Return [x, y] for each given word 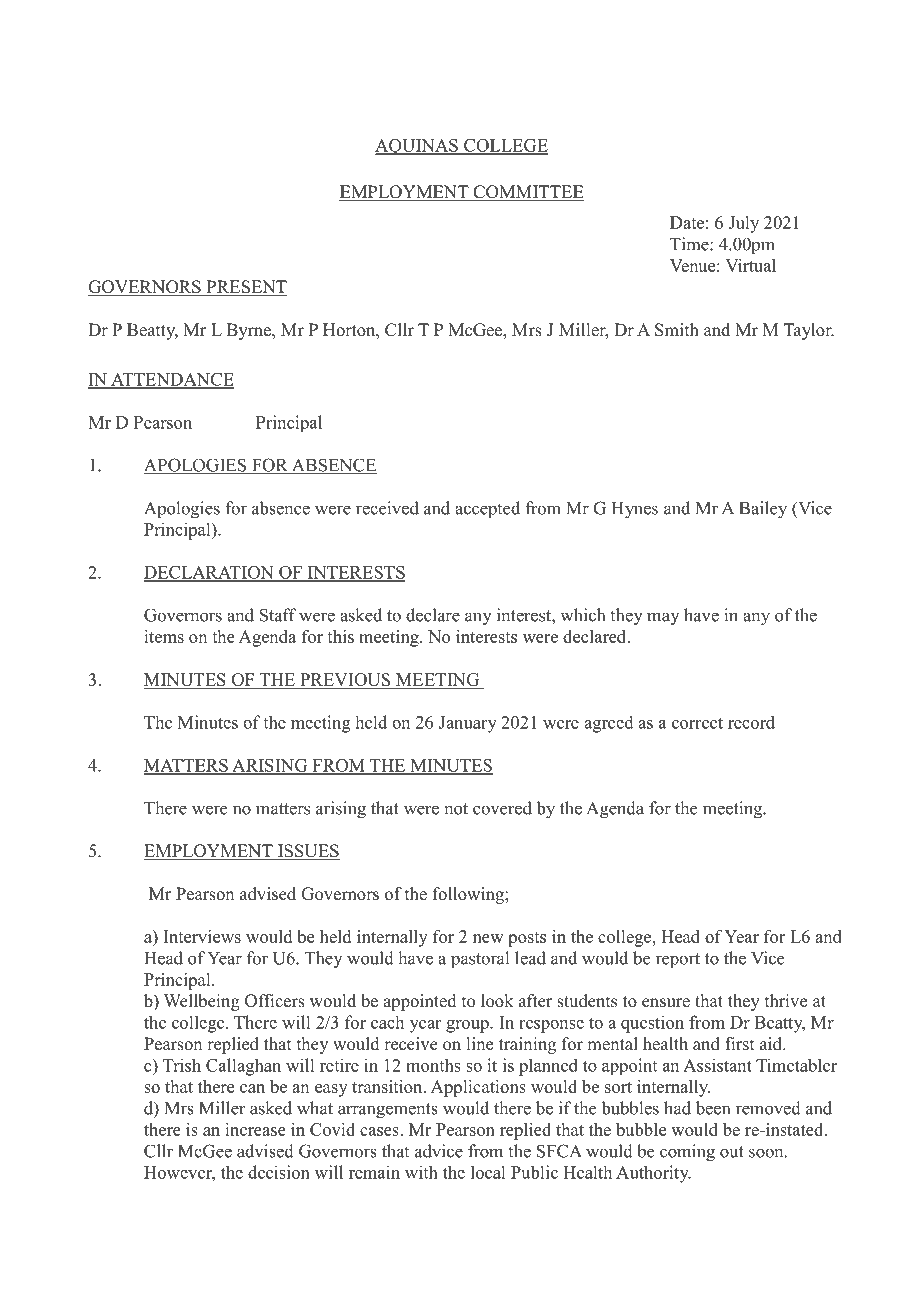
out [732, 1152]
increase [255, 1129]
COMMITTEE [527, 193]
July [743, 224]
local [488, 1172]
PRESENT [245, 288]
